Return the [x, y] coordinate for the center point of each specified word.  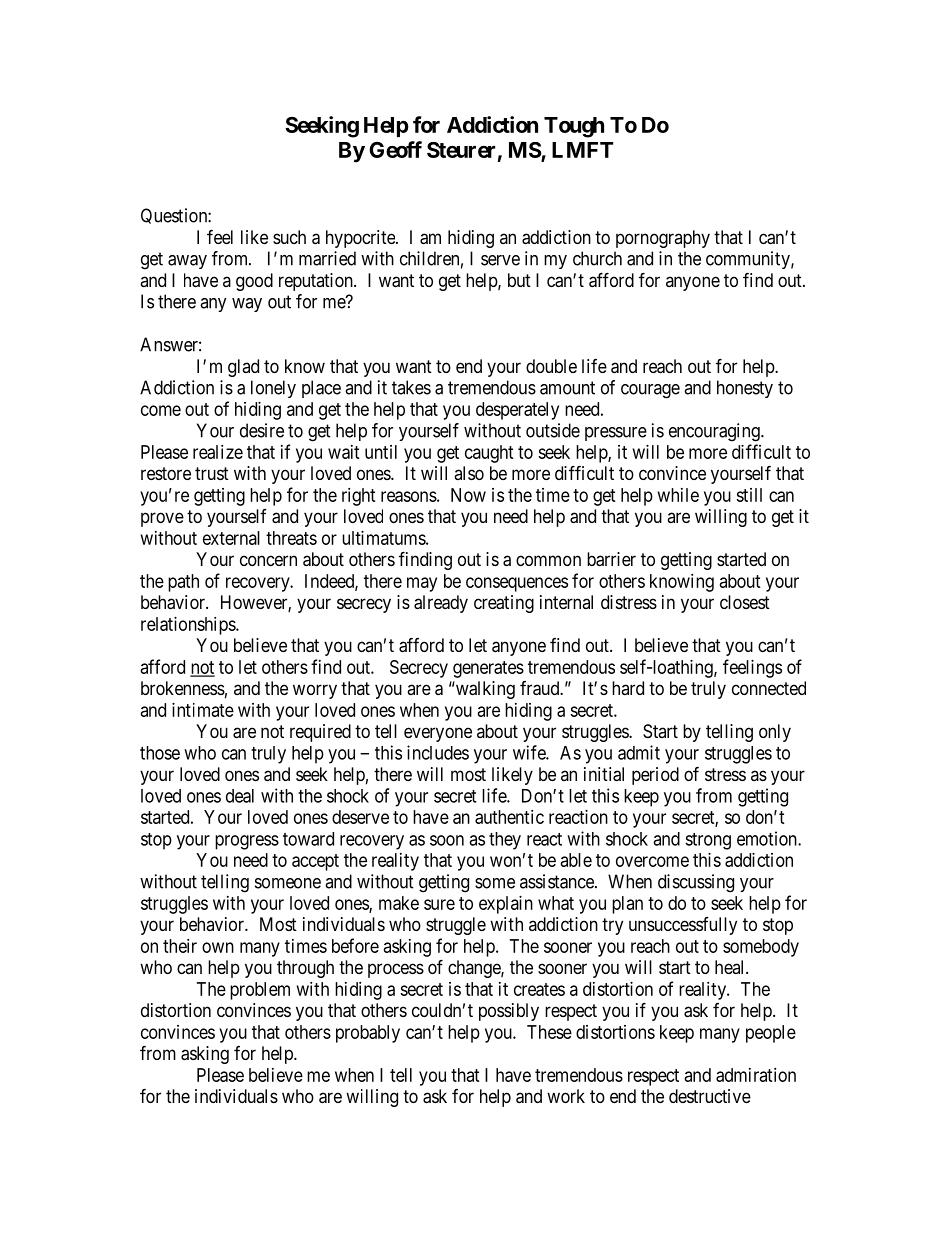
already [441, 604]
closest [745, 602]
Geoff [395, 149]
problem [260, 991]
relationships [189, 626]
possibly [509, 1012]
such [289, 237]
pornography [663, 239]
